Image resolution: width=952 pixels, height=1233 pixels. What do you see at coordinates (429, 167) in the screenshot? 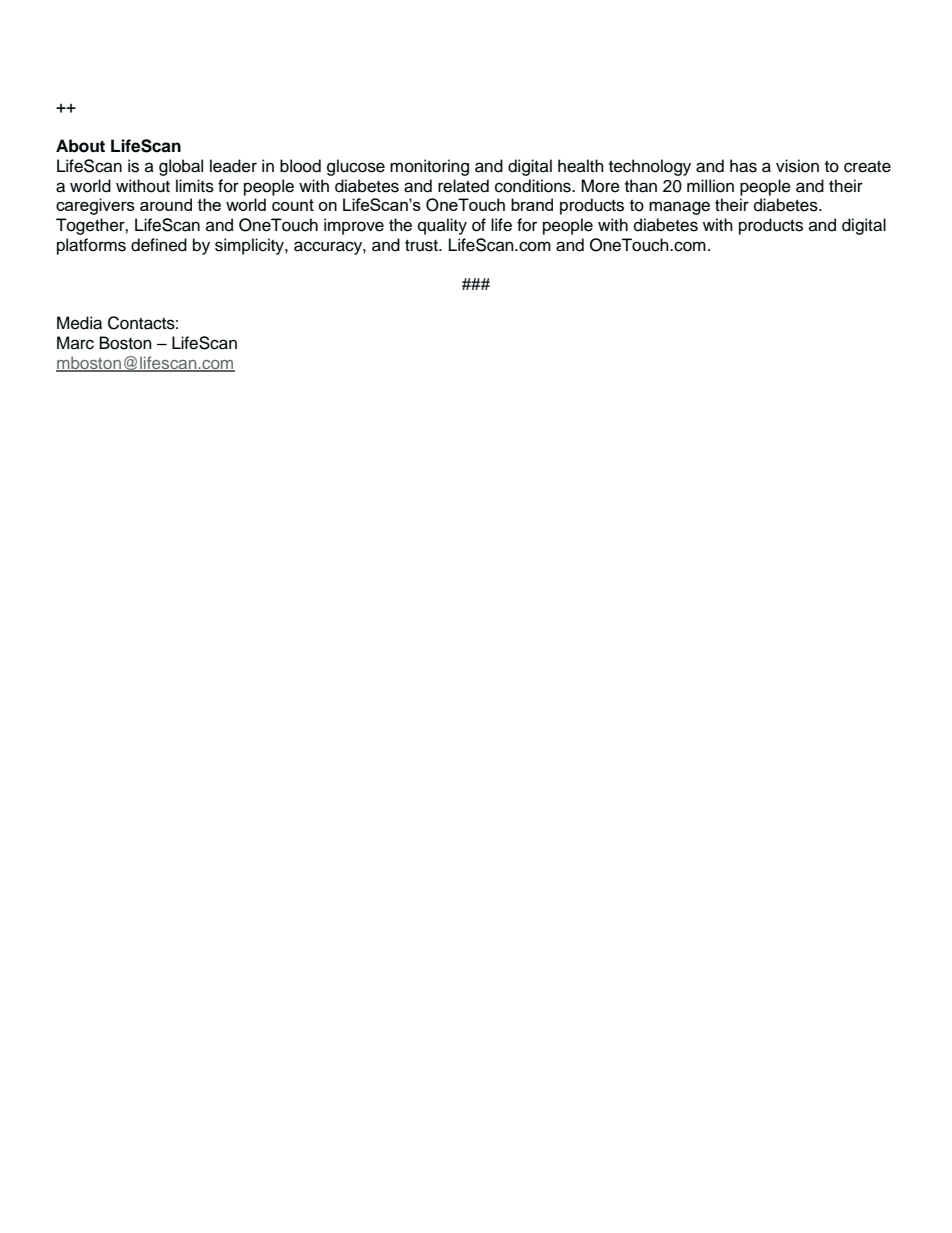
I see `monitoring` at bounding box center [429, 167].
